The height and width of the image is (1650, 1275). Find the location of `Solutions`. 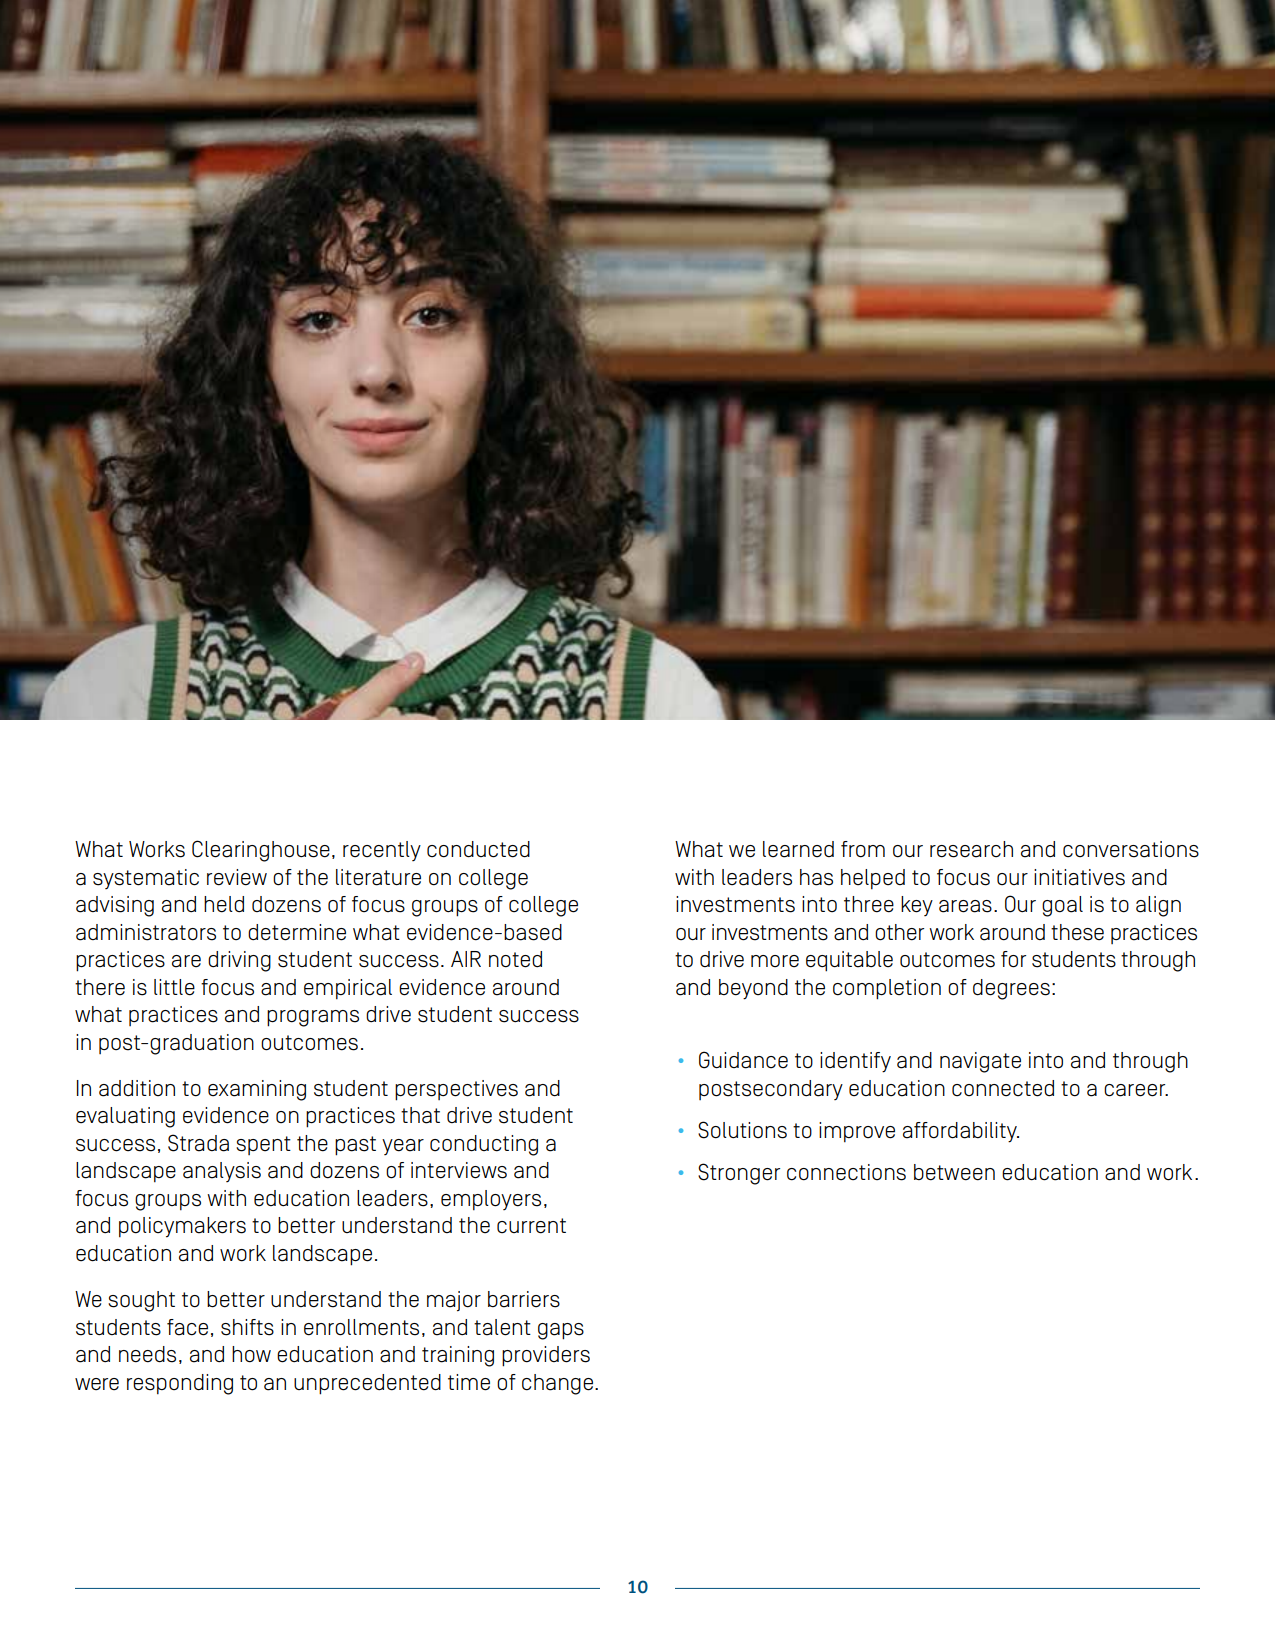

Solutions is located at coordinates (742, 1130).
